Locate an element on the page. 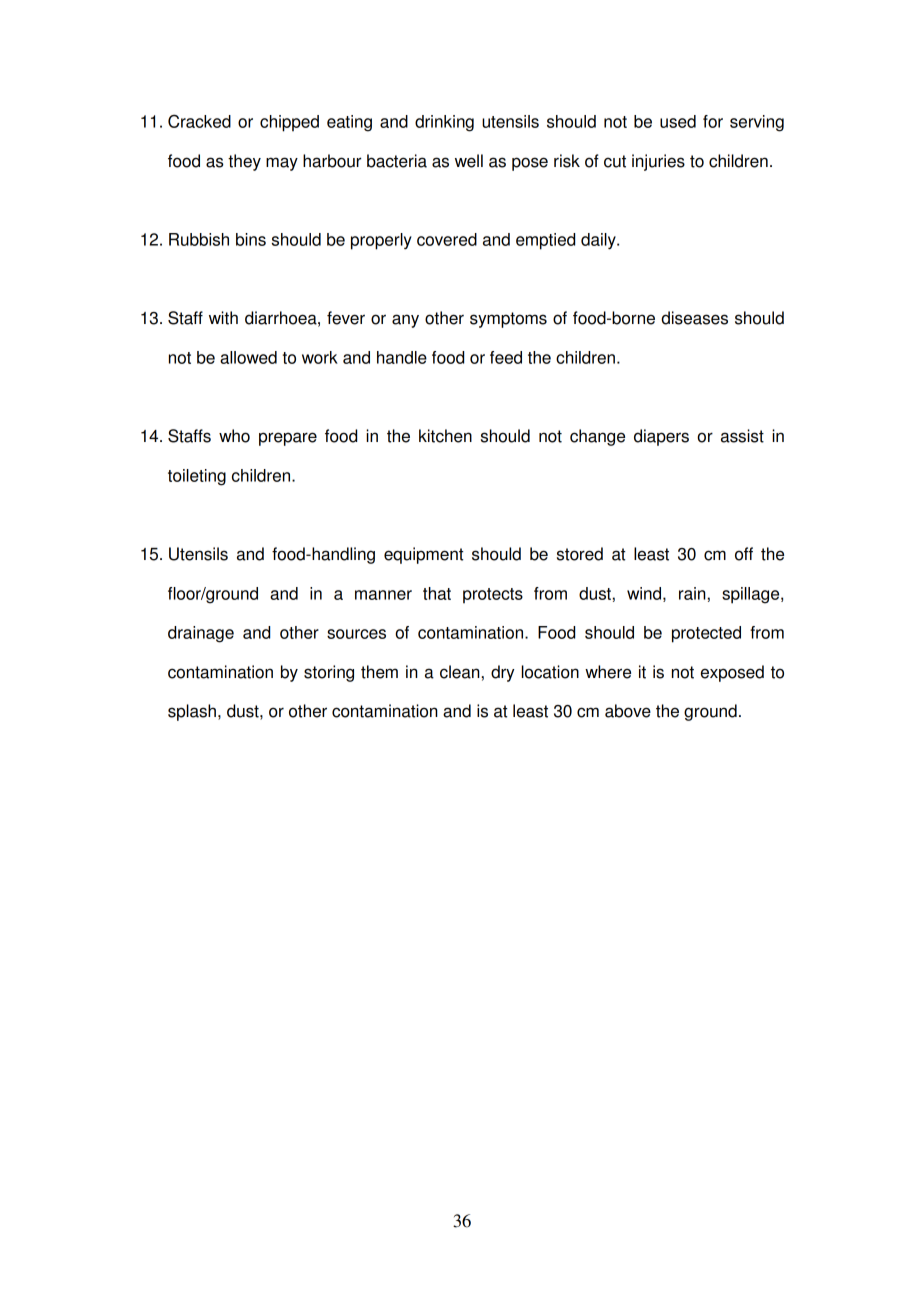 This page has height=1308, width=924. used is located at coordinates (678, 121).
